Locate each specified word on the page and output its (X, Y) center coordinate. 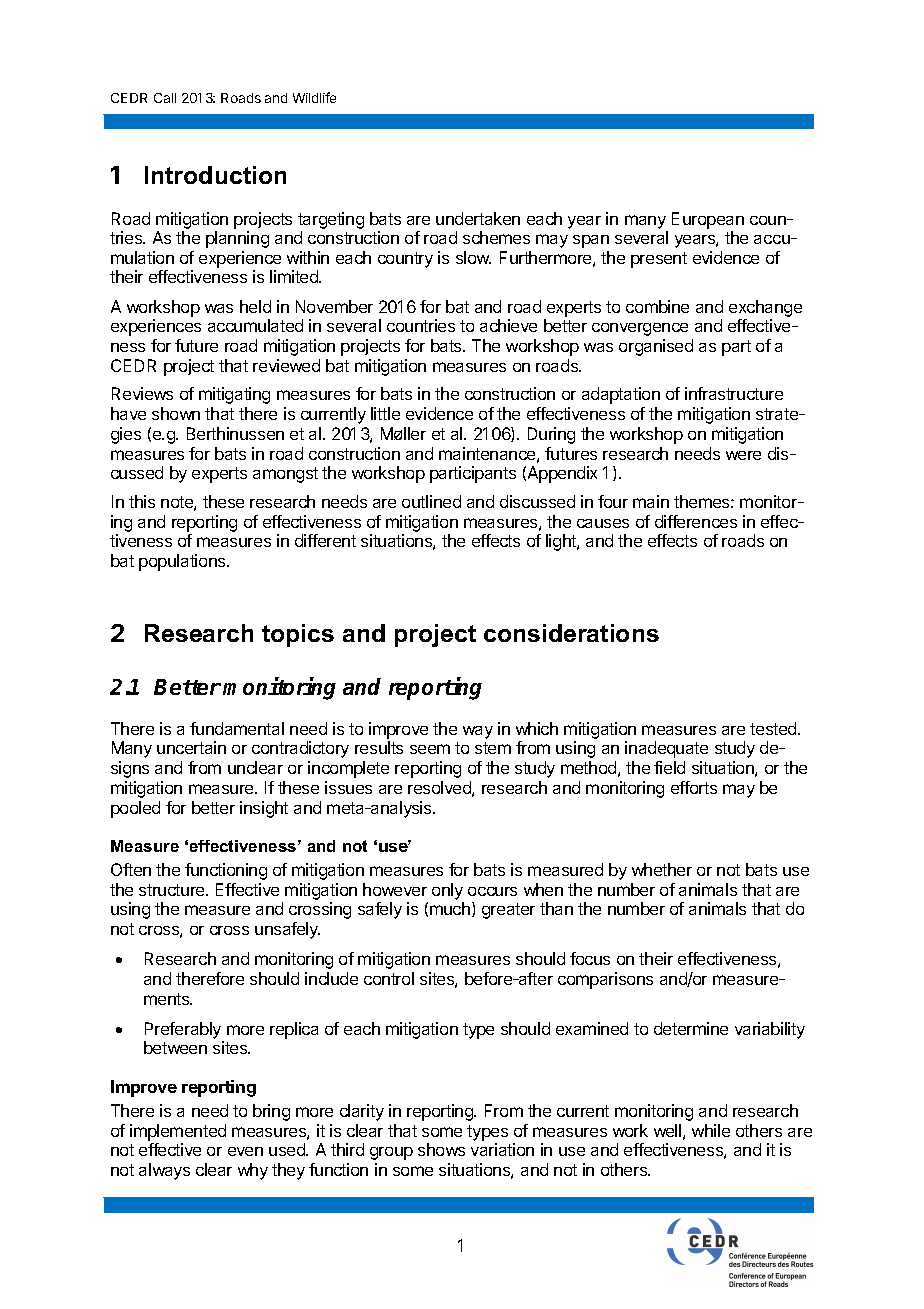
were (743, 455)
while (711, 1130)
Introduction (215, 175)
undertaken (478, 218)
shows (441, 1149)
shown (176, 413)
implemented (178, 1132)
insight (264, 809)
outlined (431, 501)
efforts (694, 787)
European (708, 220)
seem (430, 749)
